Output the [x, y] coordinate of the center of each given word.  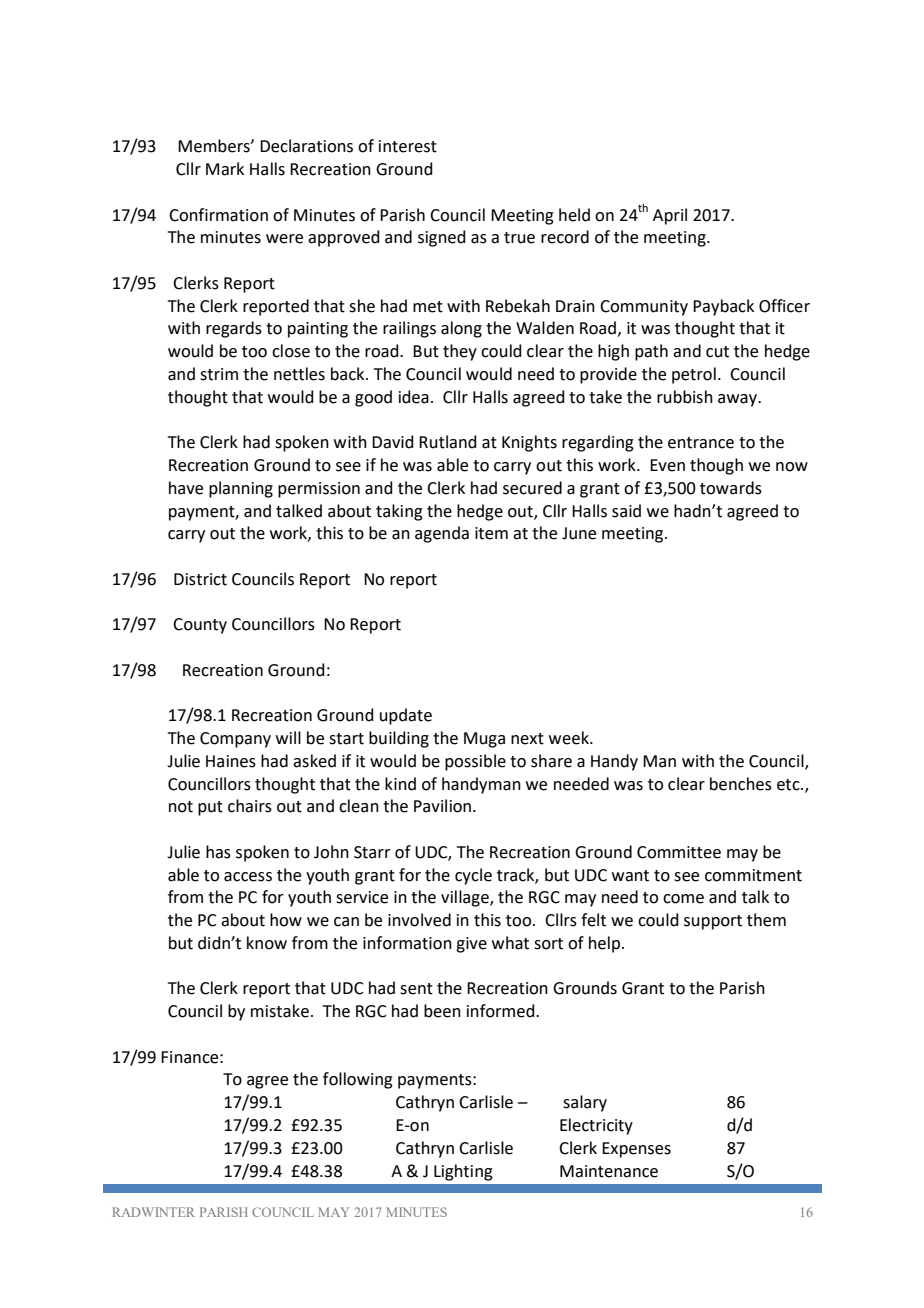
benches [741, 784]
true [519, 238]
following [358, 1080]
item [491, 533]
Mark [225, 169]
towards [731, 488]
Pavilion [442, 806]
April [670, 216]
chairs [250, 806]
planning [241, 489]
